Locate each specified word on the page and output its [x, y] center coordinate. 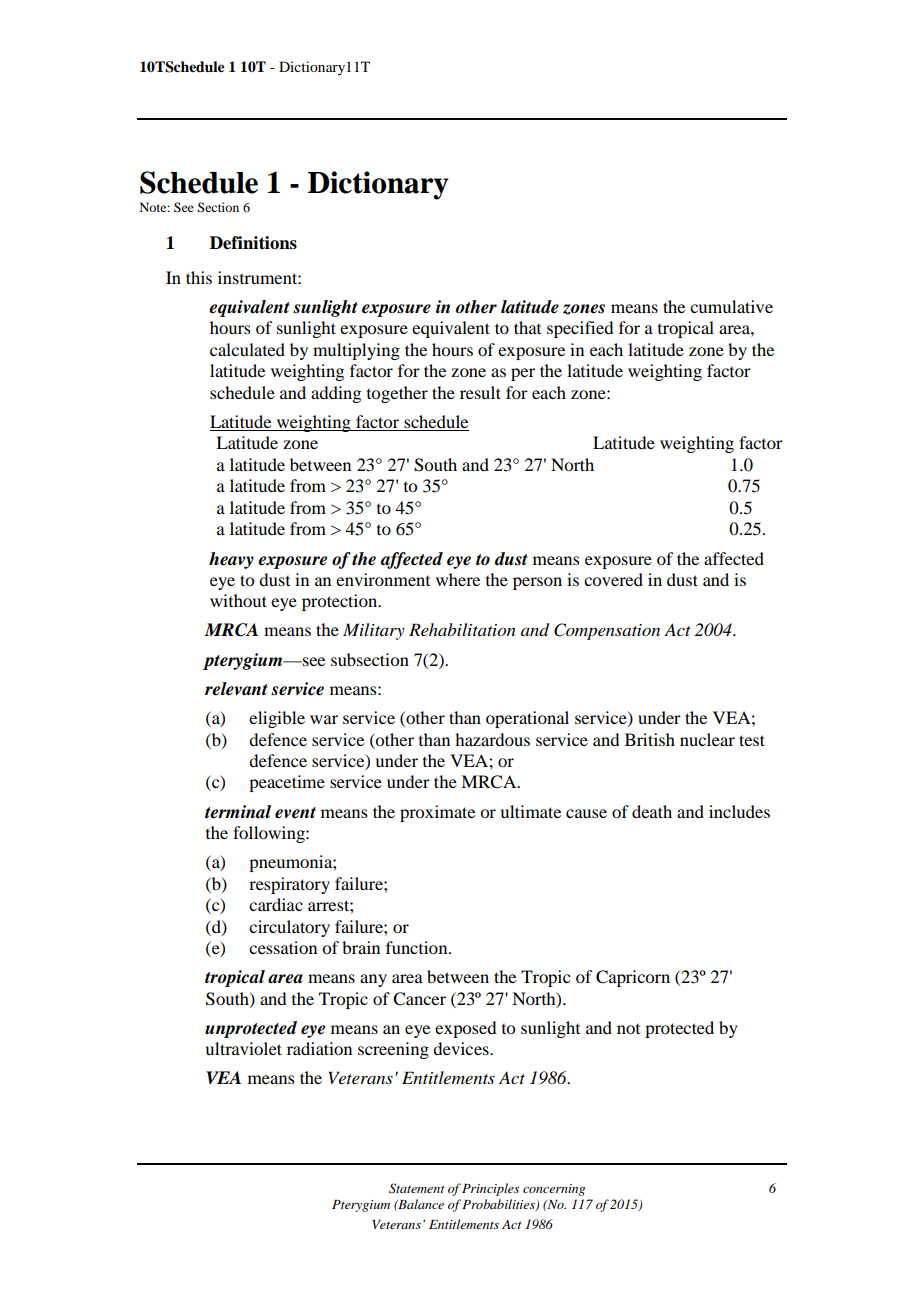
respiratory [289, 885]
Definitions [253, 243]
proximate [437, 813]
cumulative [731, 306]
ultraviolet [243, 1048]
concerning [554, 1190]
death [652, 811]
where [458, 579]
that [527, 327]
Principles [490, 1189]
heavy [231, 560]
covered [613, 579]
